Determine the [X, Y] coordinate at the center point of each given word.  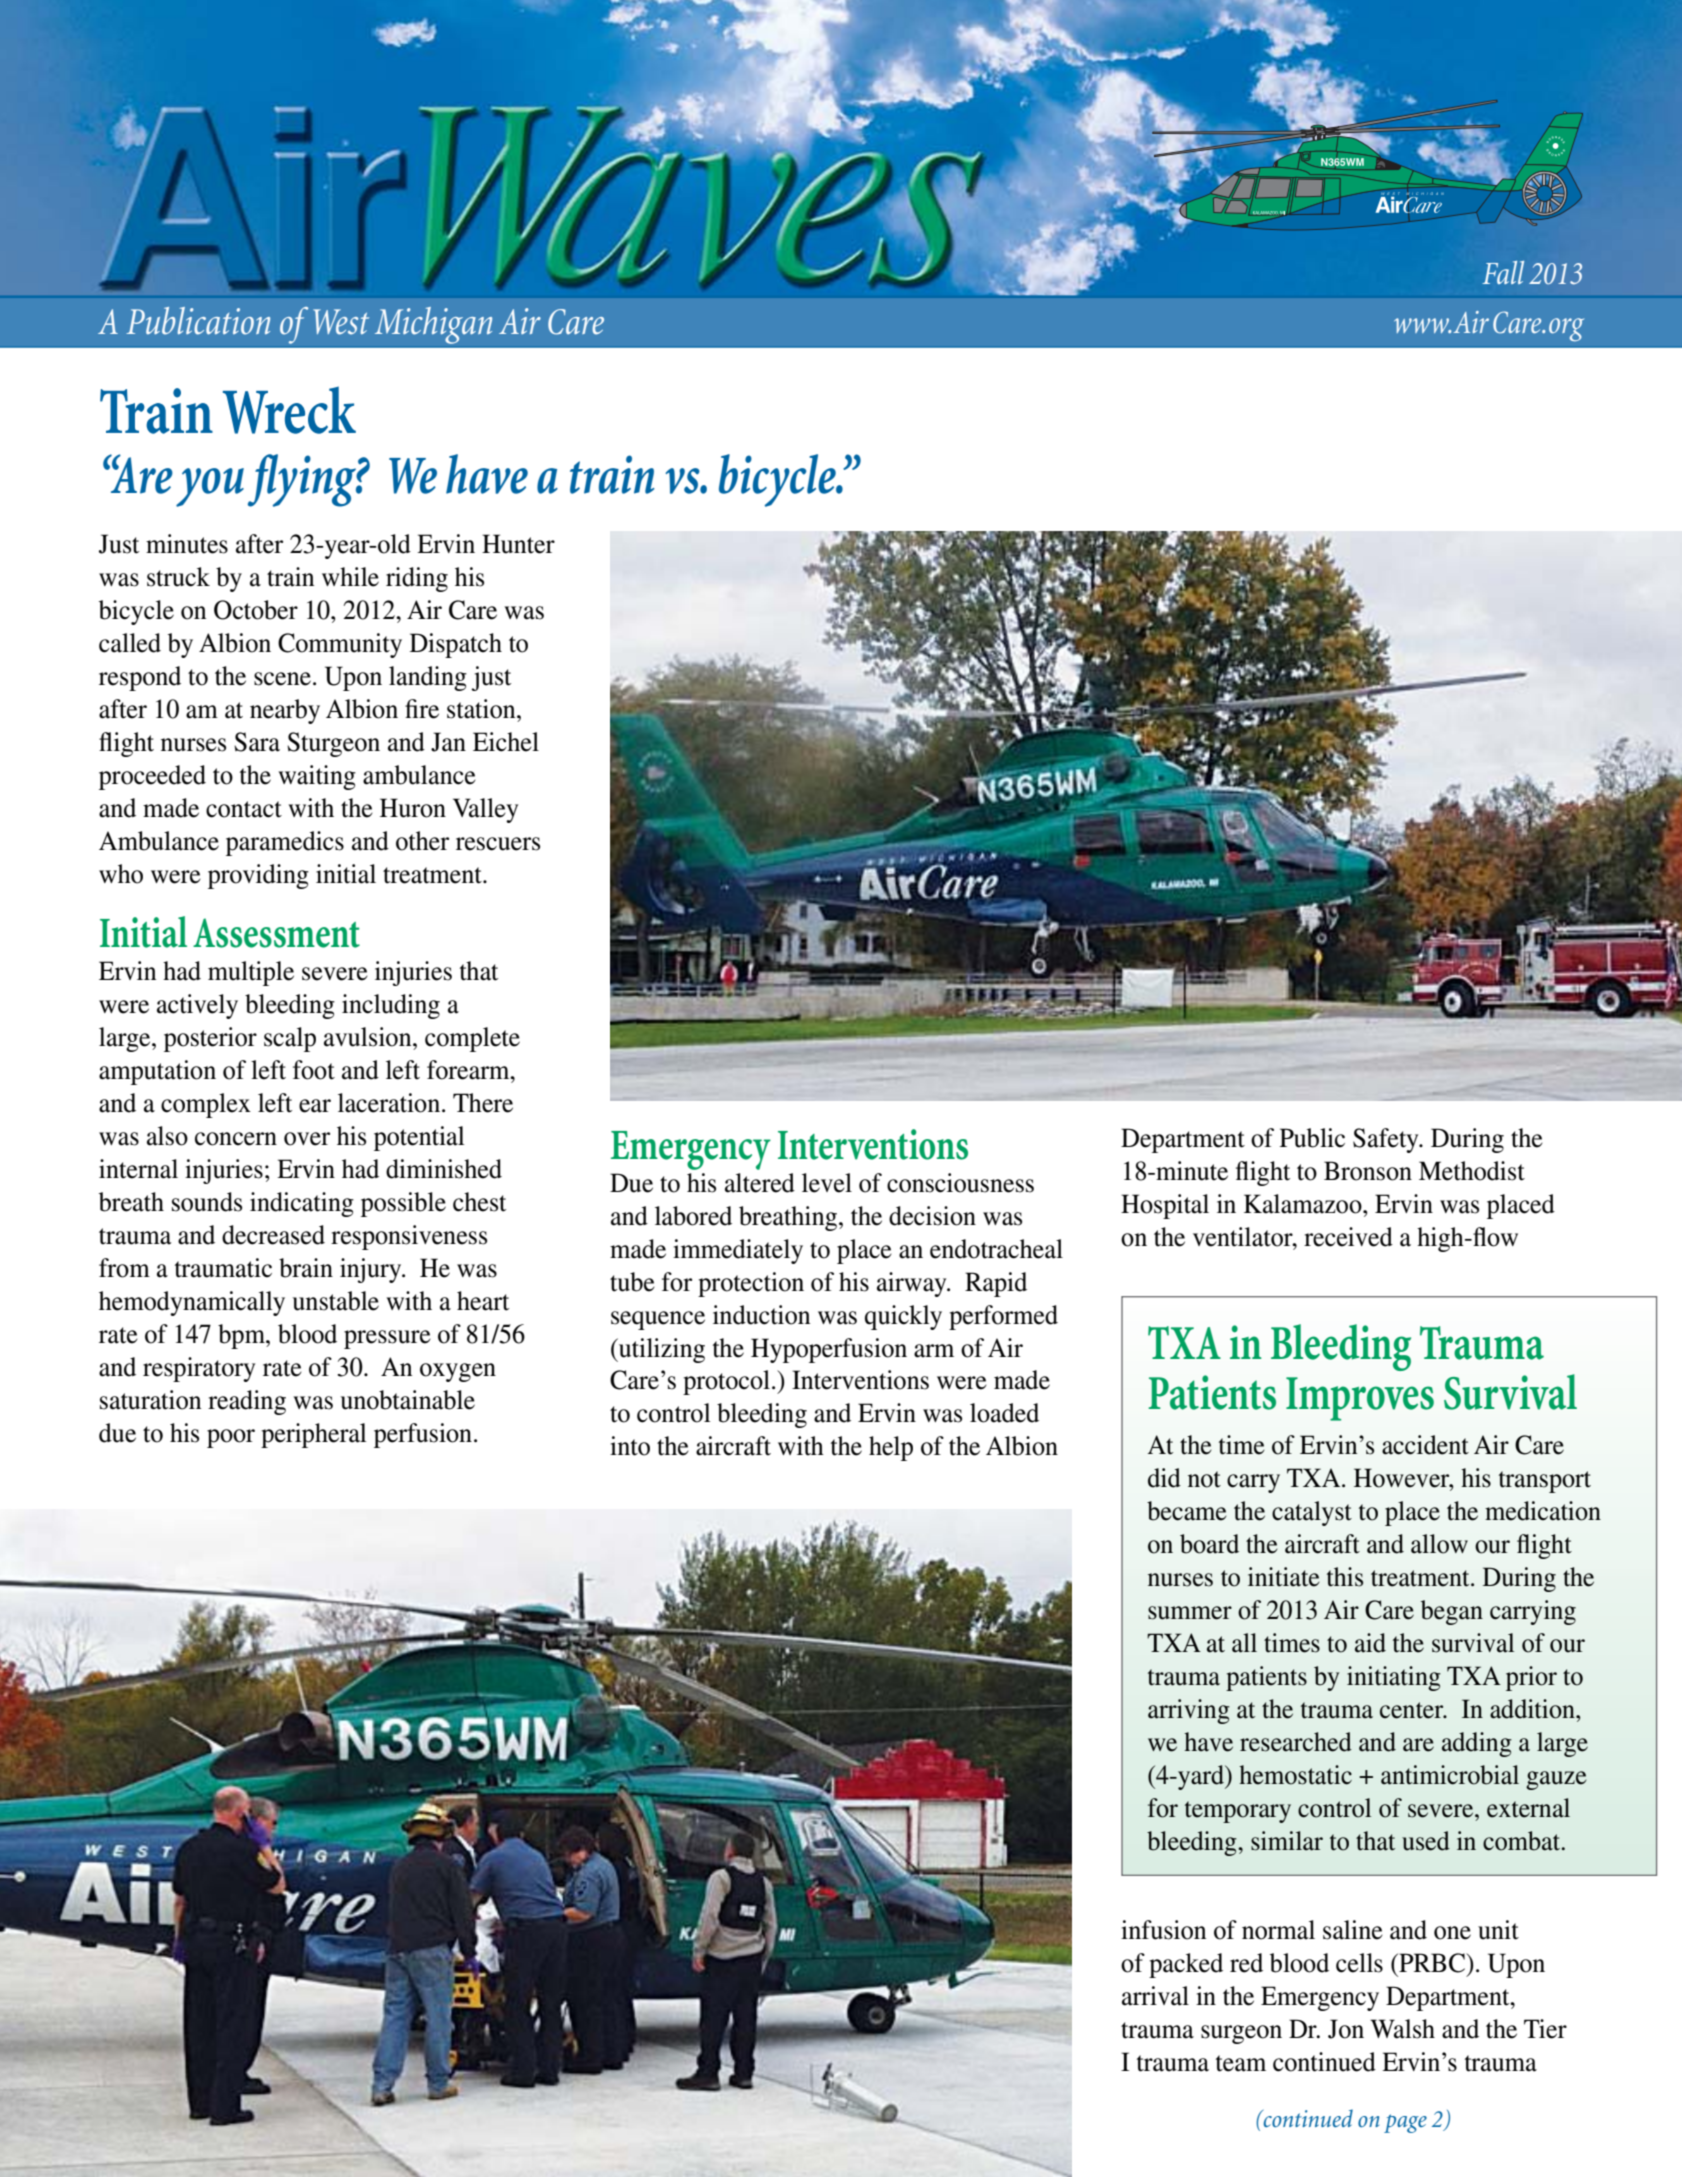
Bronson [1368, 1171]
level [827, 1183]
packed [1186, 1965]
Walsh [1402, 2029]
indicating [302, 1204]
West [341, 322]
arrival [1155, 1996]
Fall [1503, 272]
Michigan [433, 325]
